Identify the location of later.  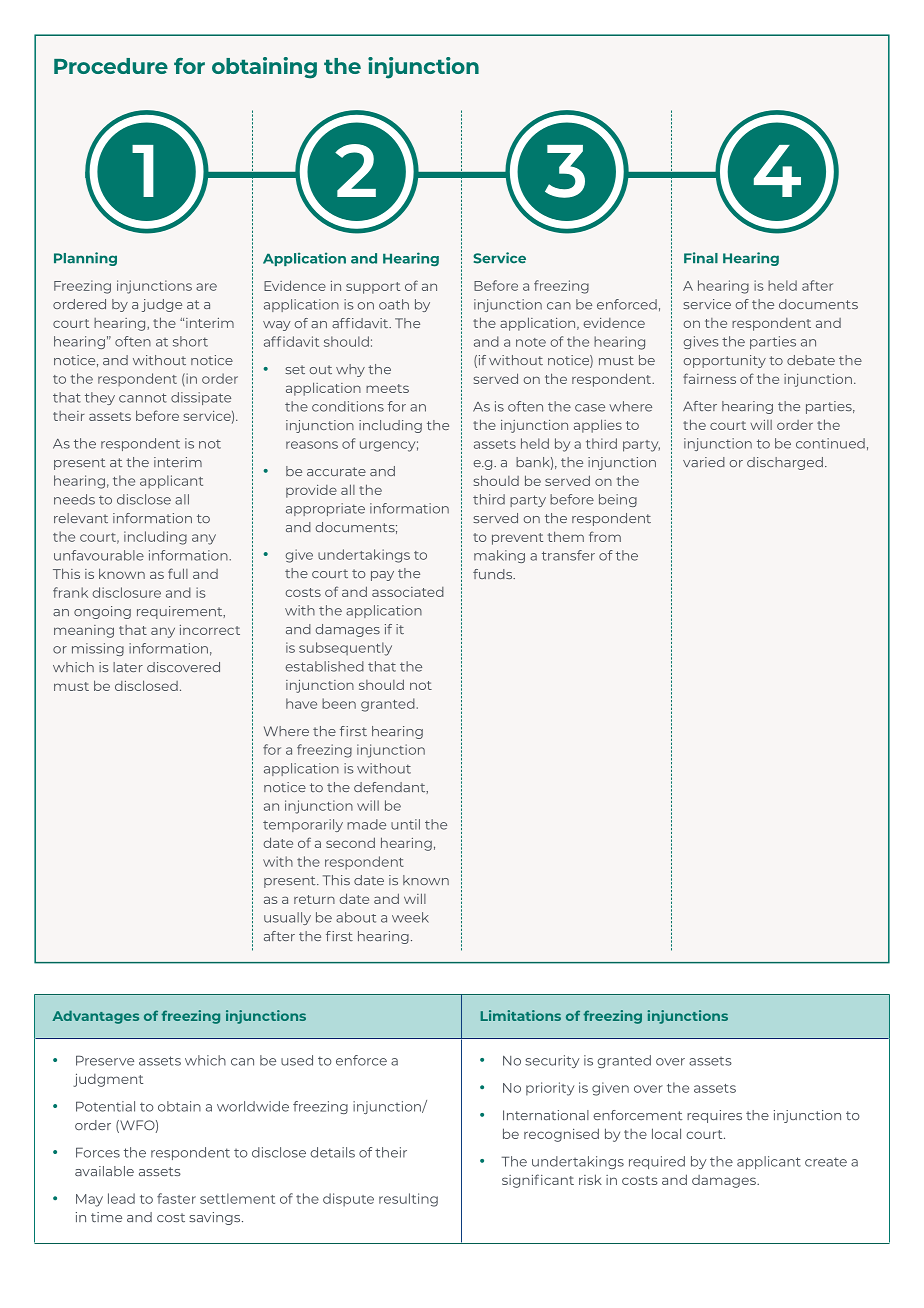
(128, 667).
